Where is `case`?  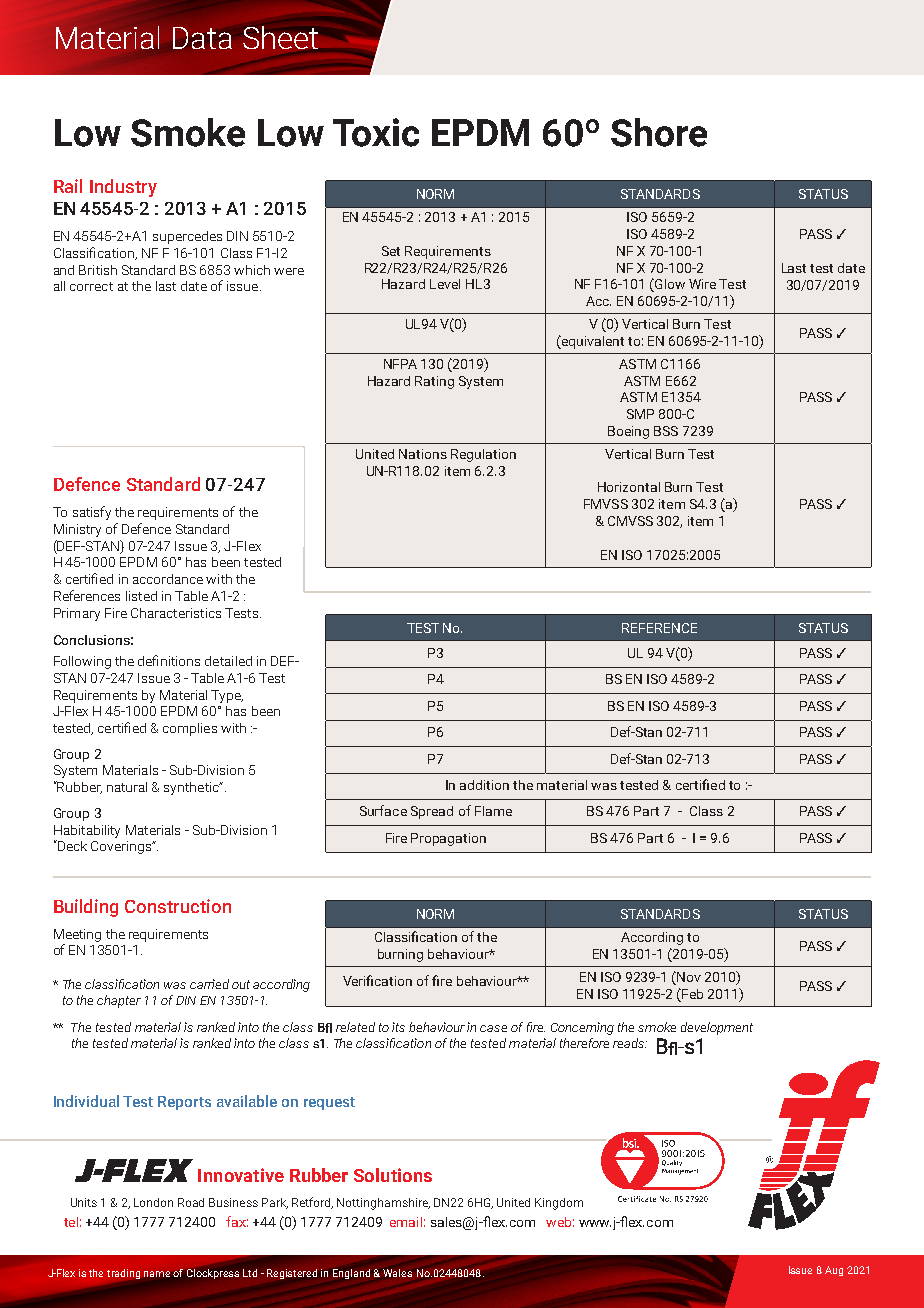 case is located at coordinates (493, 1028).
